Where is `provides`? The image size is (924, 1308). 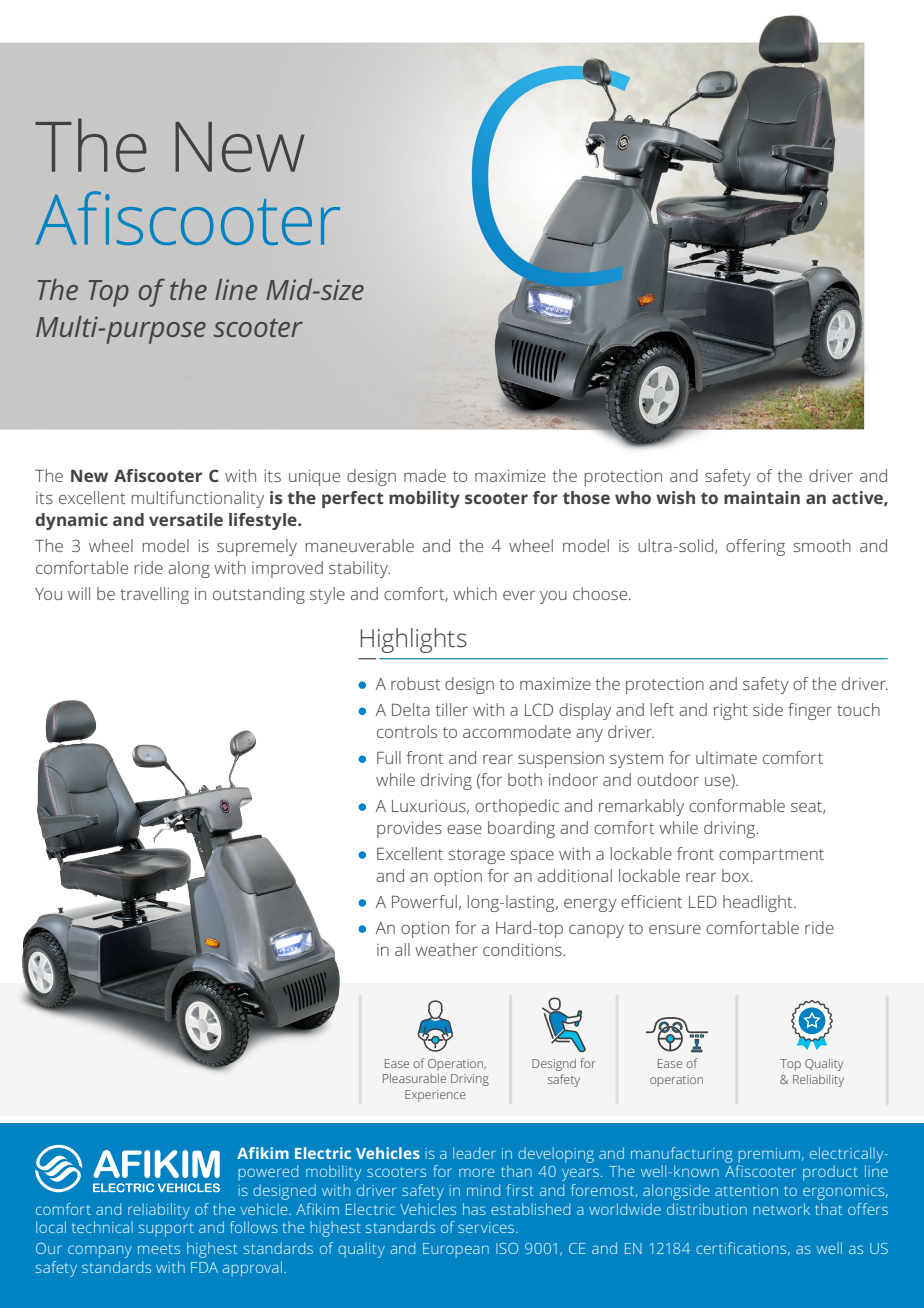
provides is located at coordinates (409, 829).
